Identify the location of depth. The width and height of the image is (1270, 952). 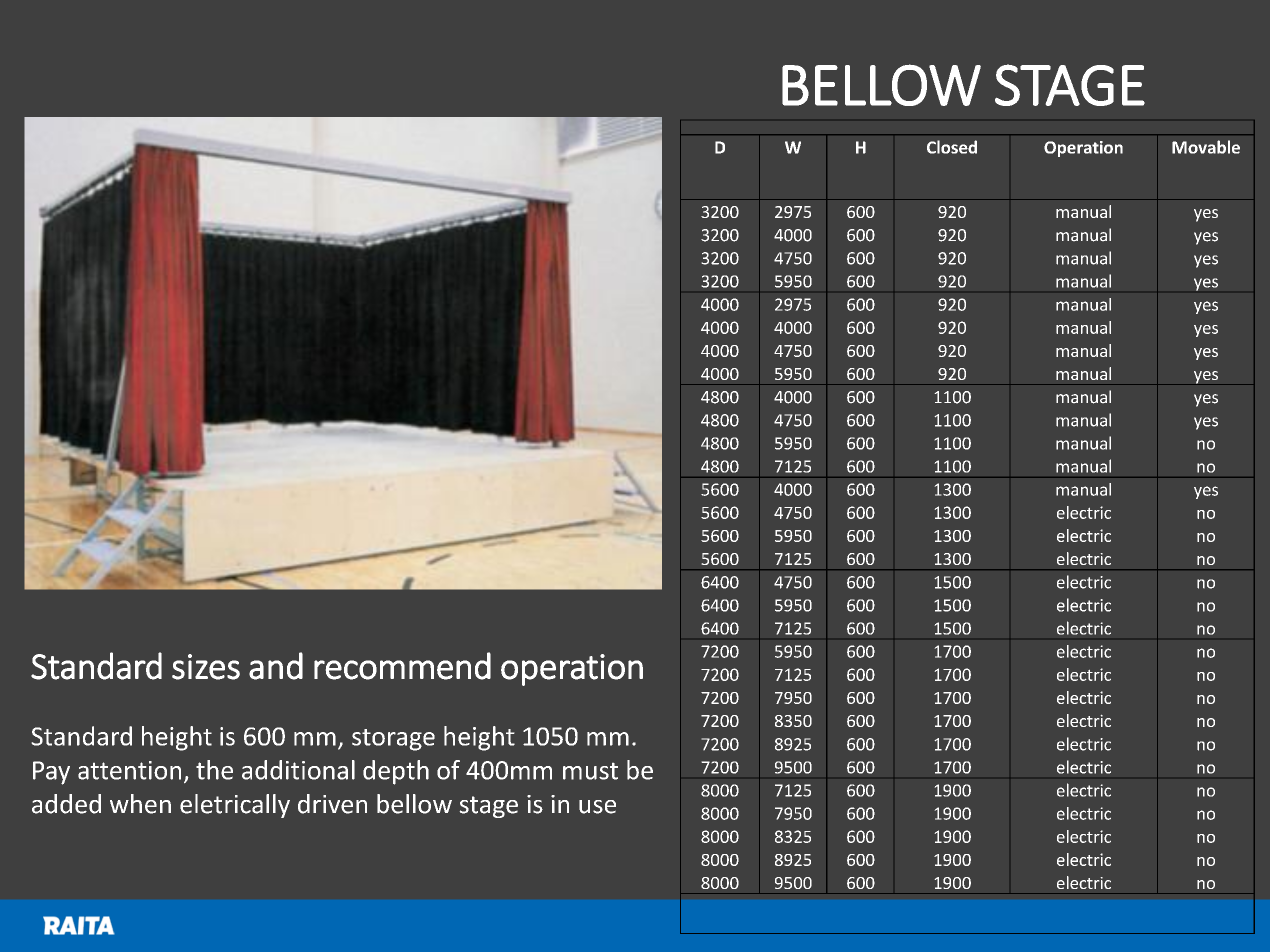
(396, 772).
